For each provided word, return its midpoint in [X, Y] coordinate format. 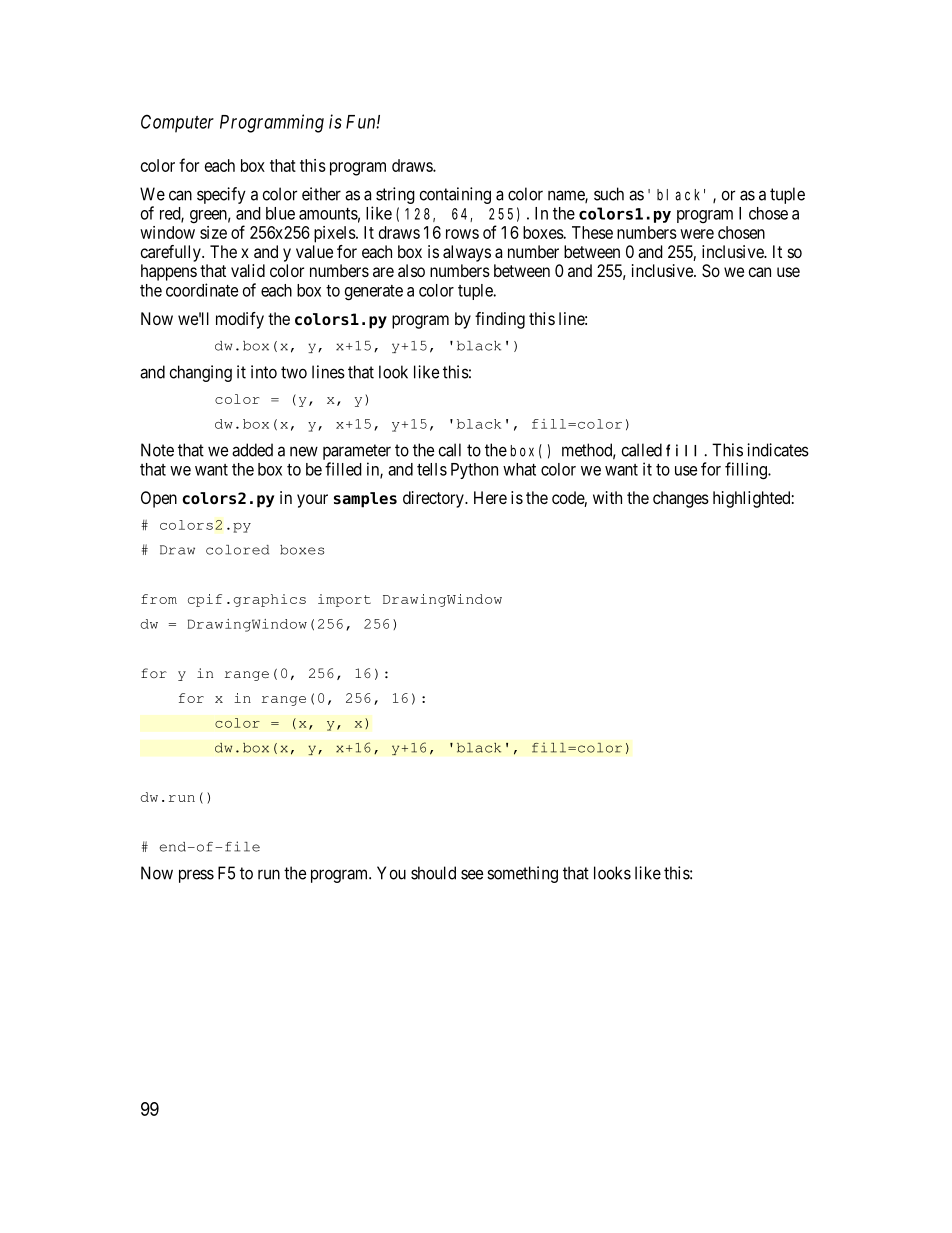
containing [455, 195]
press [196, 876]
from [159, 599]
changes [681, 499]
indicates [778, 450]
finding [500, 320]
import [344, 600]
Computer [177, 123]
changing [201, 373]
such [609, 194]
